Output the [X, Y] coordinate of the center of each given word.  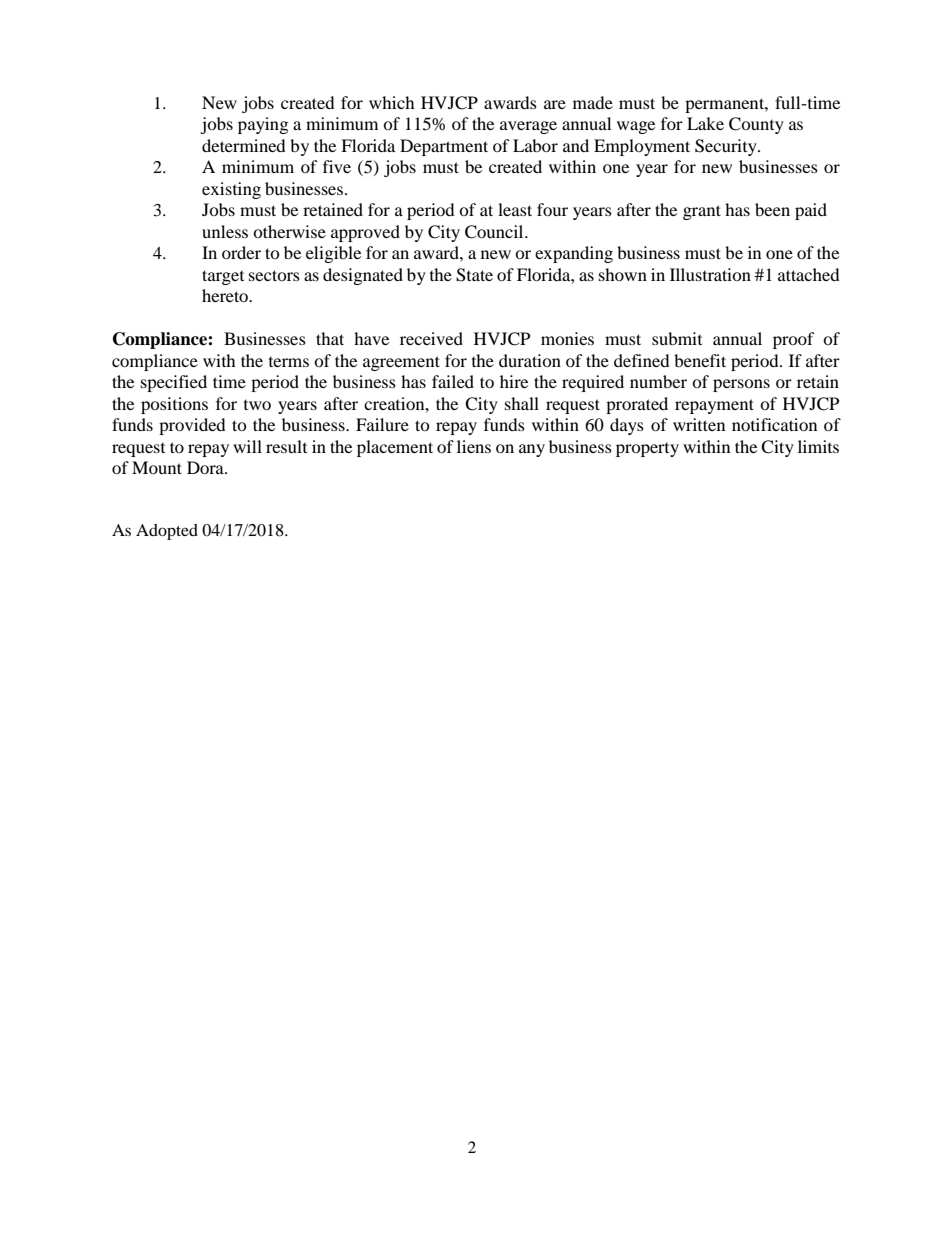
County [756, 125]
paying [263, 125]
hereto [226, 295]
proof [794, 340]
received [431, 338]
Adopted [167, 532]
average [528, 127]
